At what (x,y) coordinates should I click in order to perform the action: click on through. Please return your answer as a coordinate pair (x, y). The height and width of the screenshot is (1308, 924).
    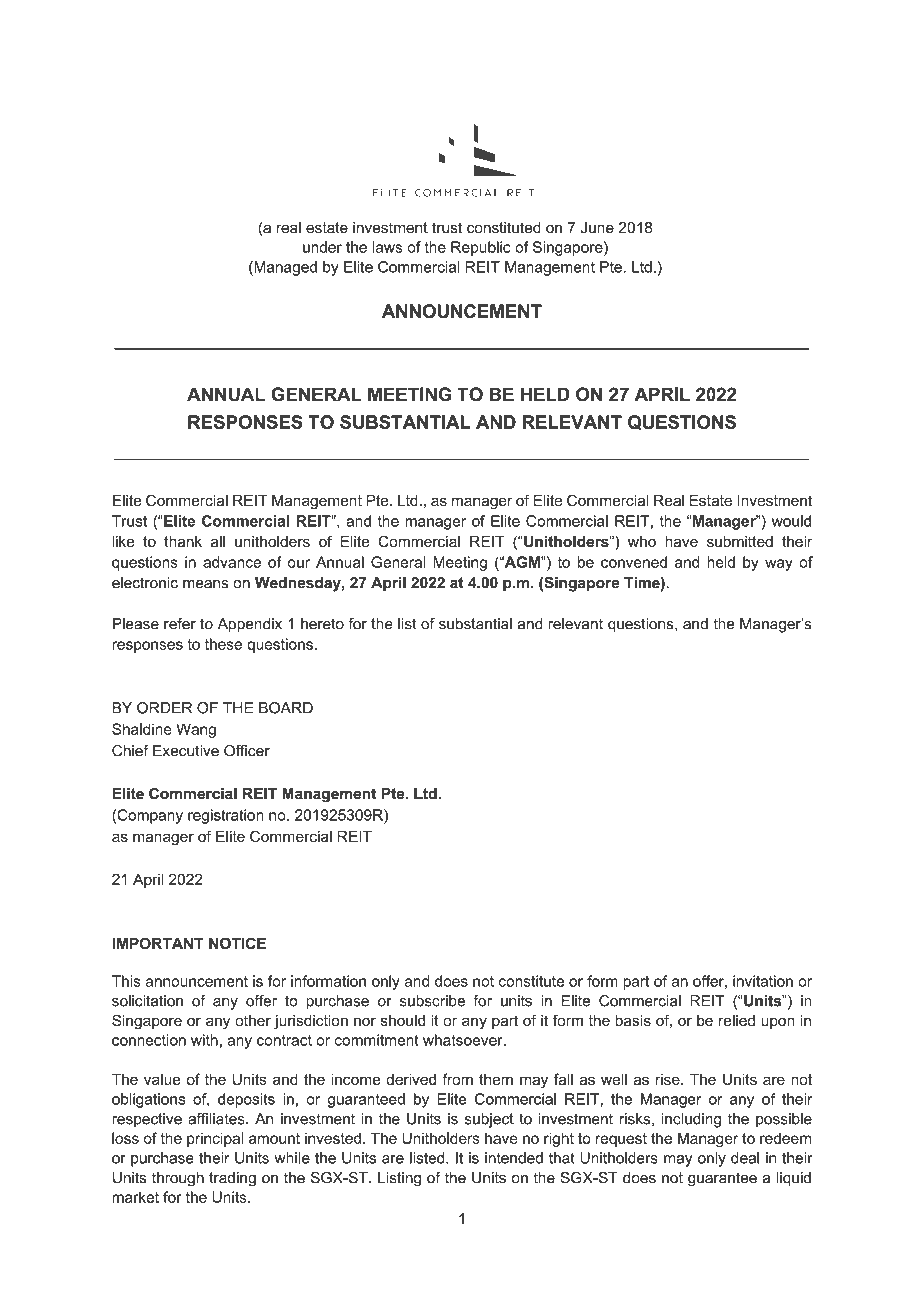
    Looking at the image, I should click on (178, 1179).
